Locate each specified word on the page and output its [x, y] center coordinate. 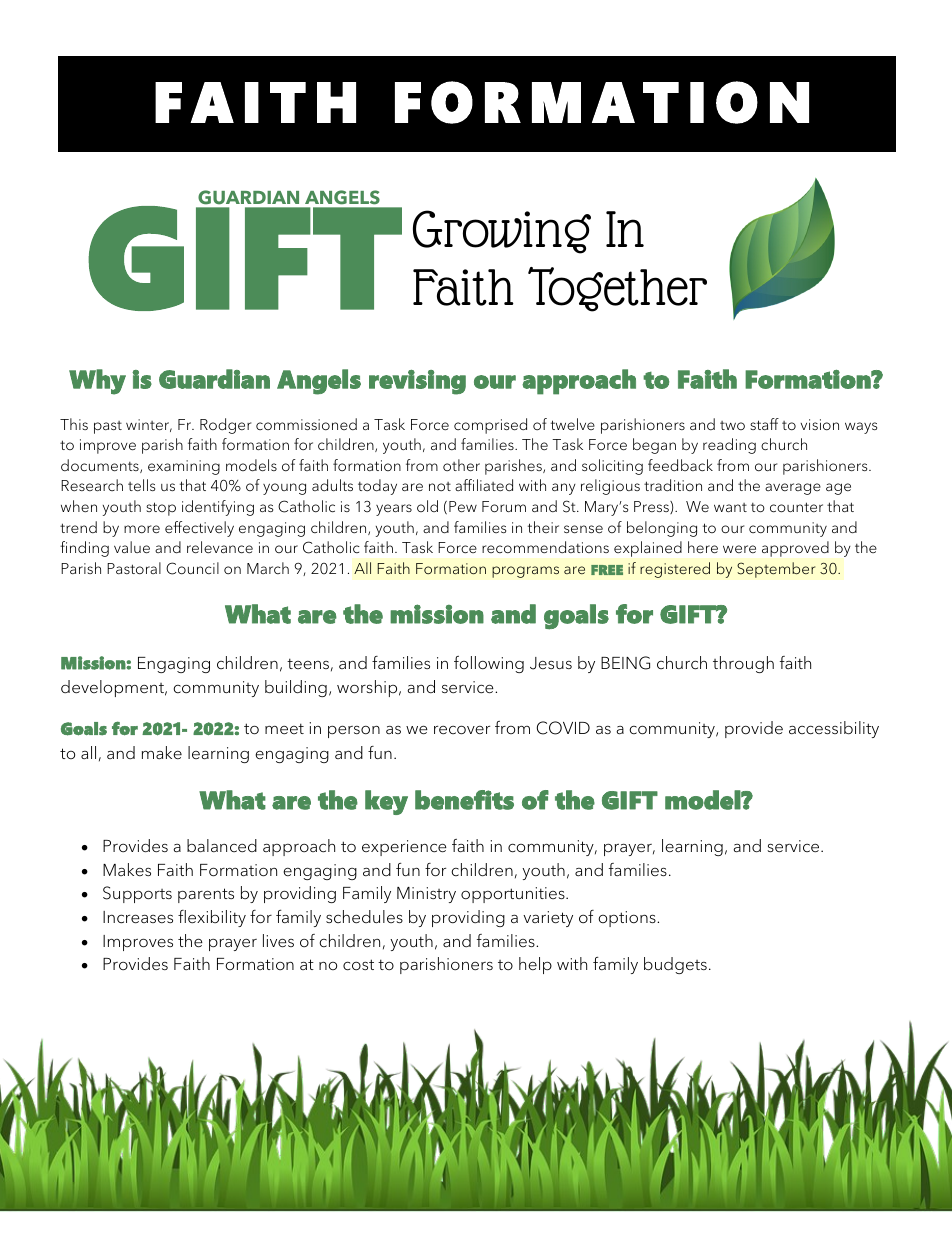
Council [192, 568]
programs [525, 572]
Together [617, 289]
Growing [502, 232]
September [776, 570]
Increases [138, 917]
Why [97, 382]
